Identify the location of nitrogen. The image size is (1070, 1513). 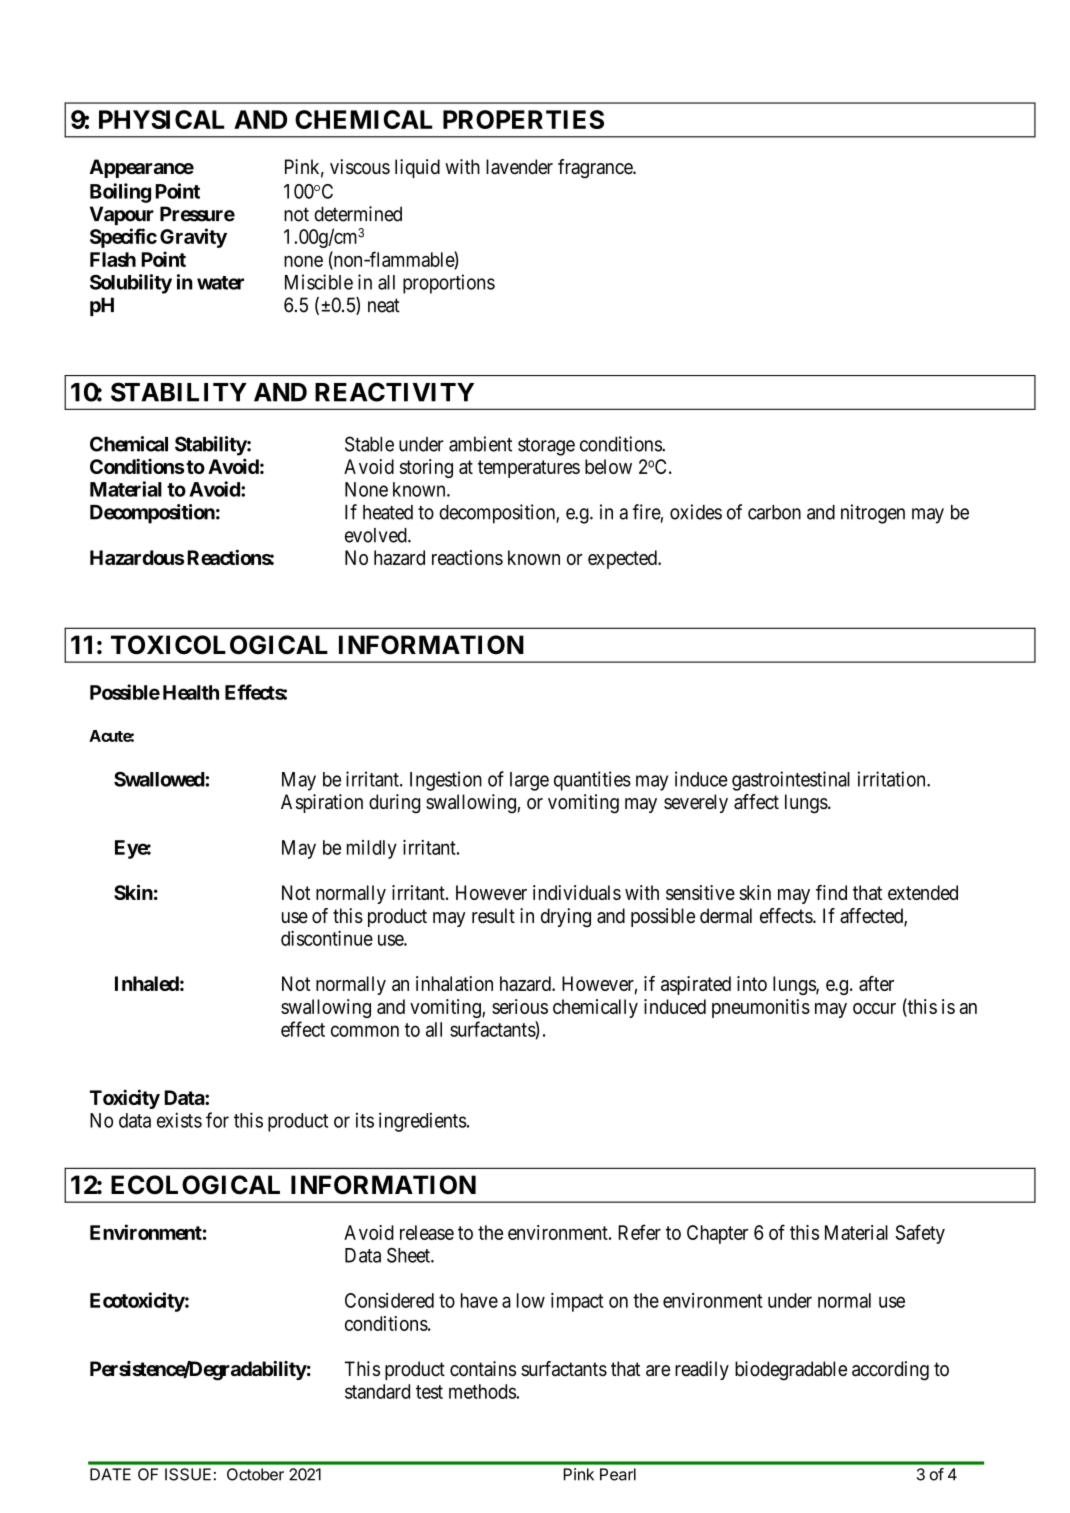
(873, 514).
